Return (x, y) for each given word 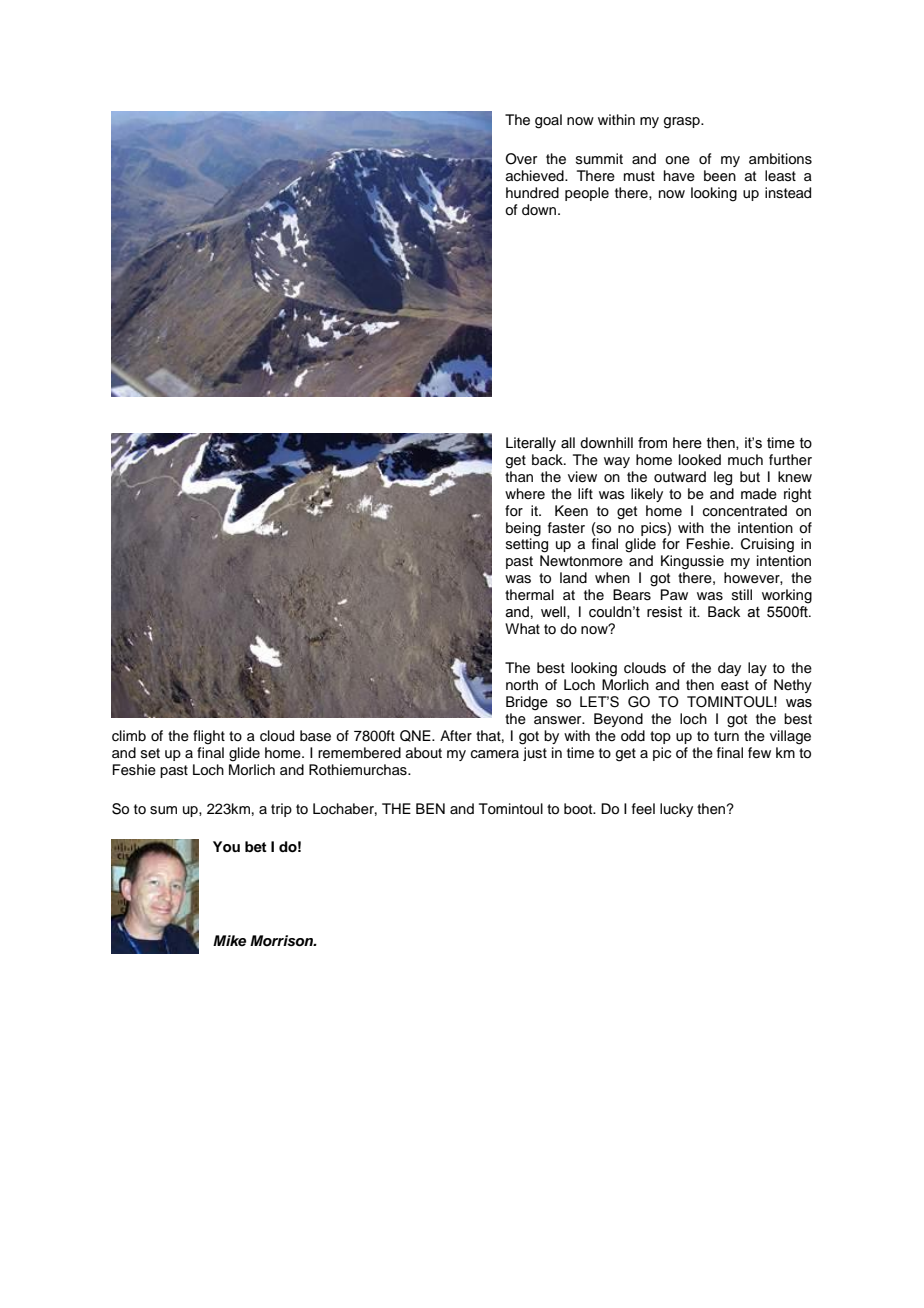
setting (527, 544)
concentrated (745, 511)
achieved (536, 176)
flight (209, 737)
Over (521, 159)
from (652, 443)
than (519, 476)
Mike (229, 940)
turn (726, 736)
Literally (531, 444)
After (456, 736)
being (523, 529)
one (677, 160)
